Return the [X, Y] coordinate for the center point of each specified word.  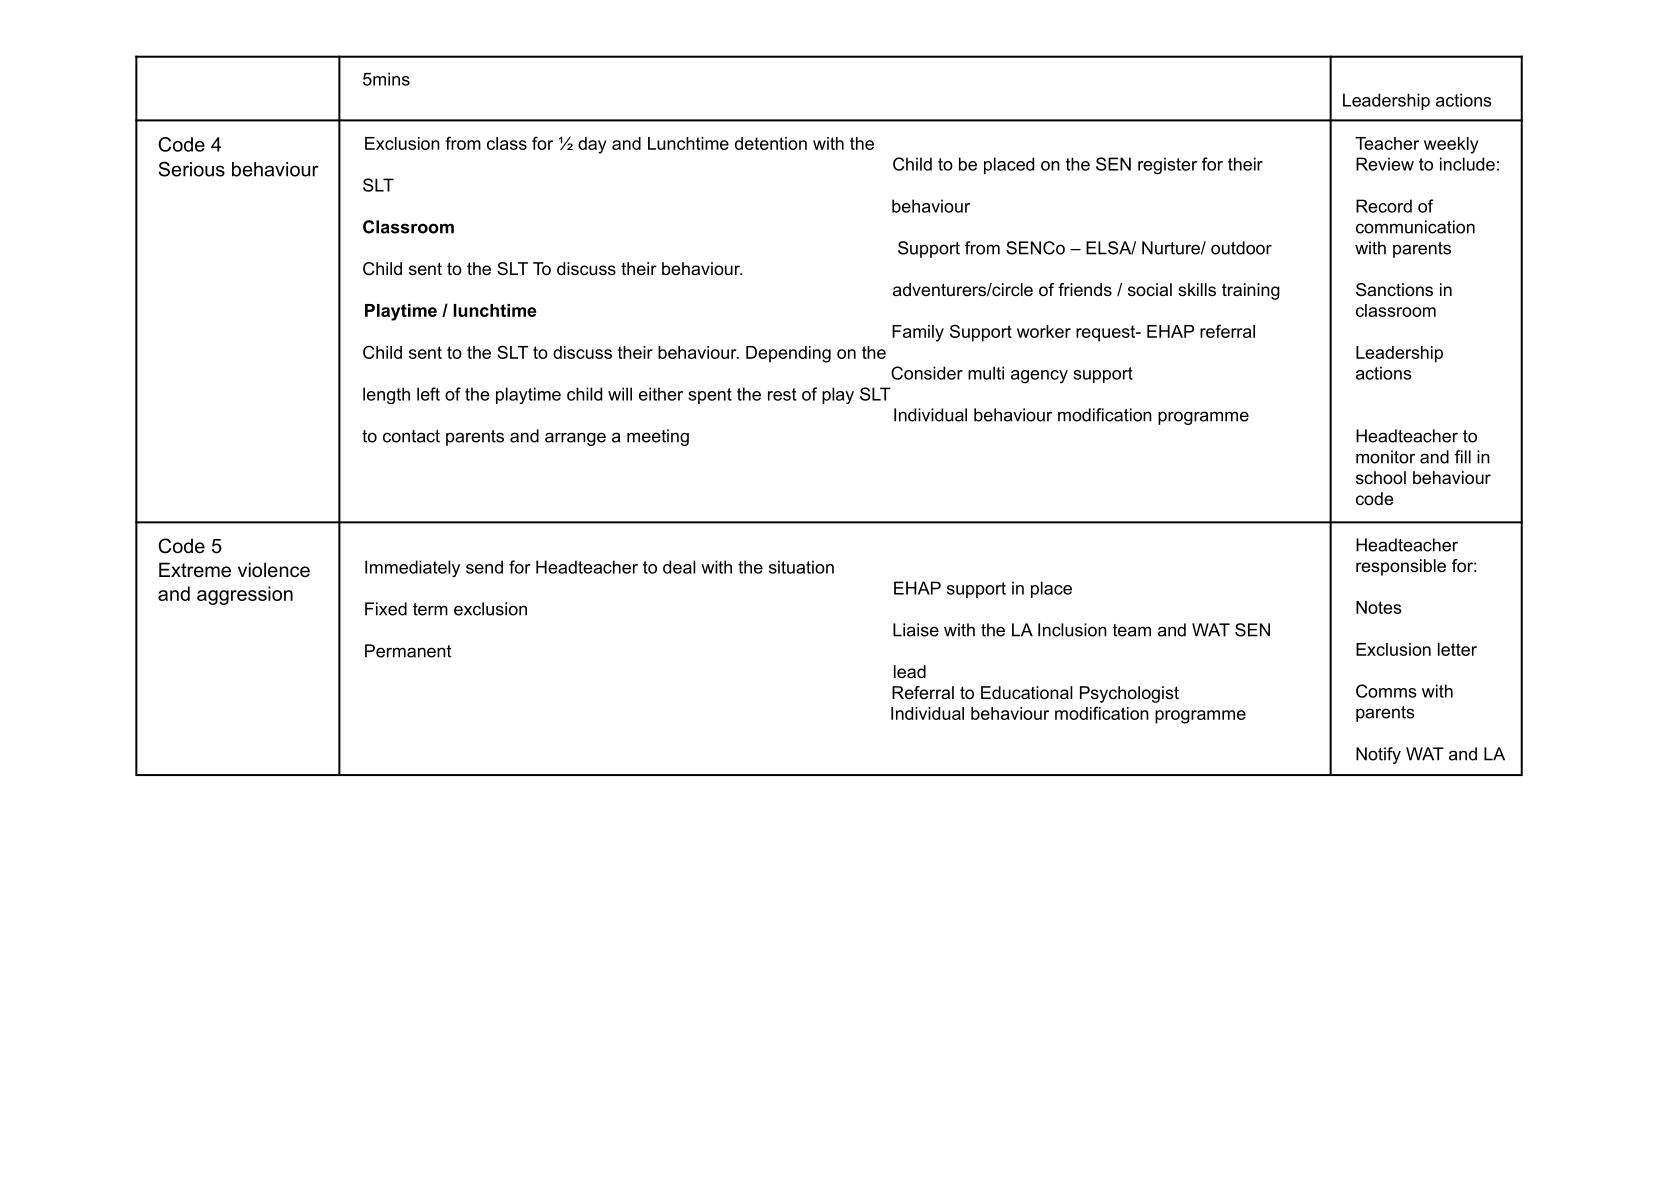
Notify [1378, 755]
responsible [1401, 567]
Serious [191, 169]
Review [1385, 164]
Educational [1027, 692]
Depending [788, 354]
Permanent [408, 651]
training [1251, 291]
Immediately [412, 569]
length [386, 395]
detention [771, 143]
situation [801, 567]
